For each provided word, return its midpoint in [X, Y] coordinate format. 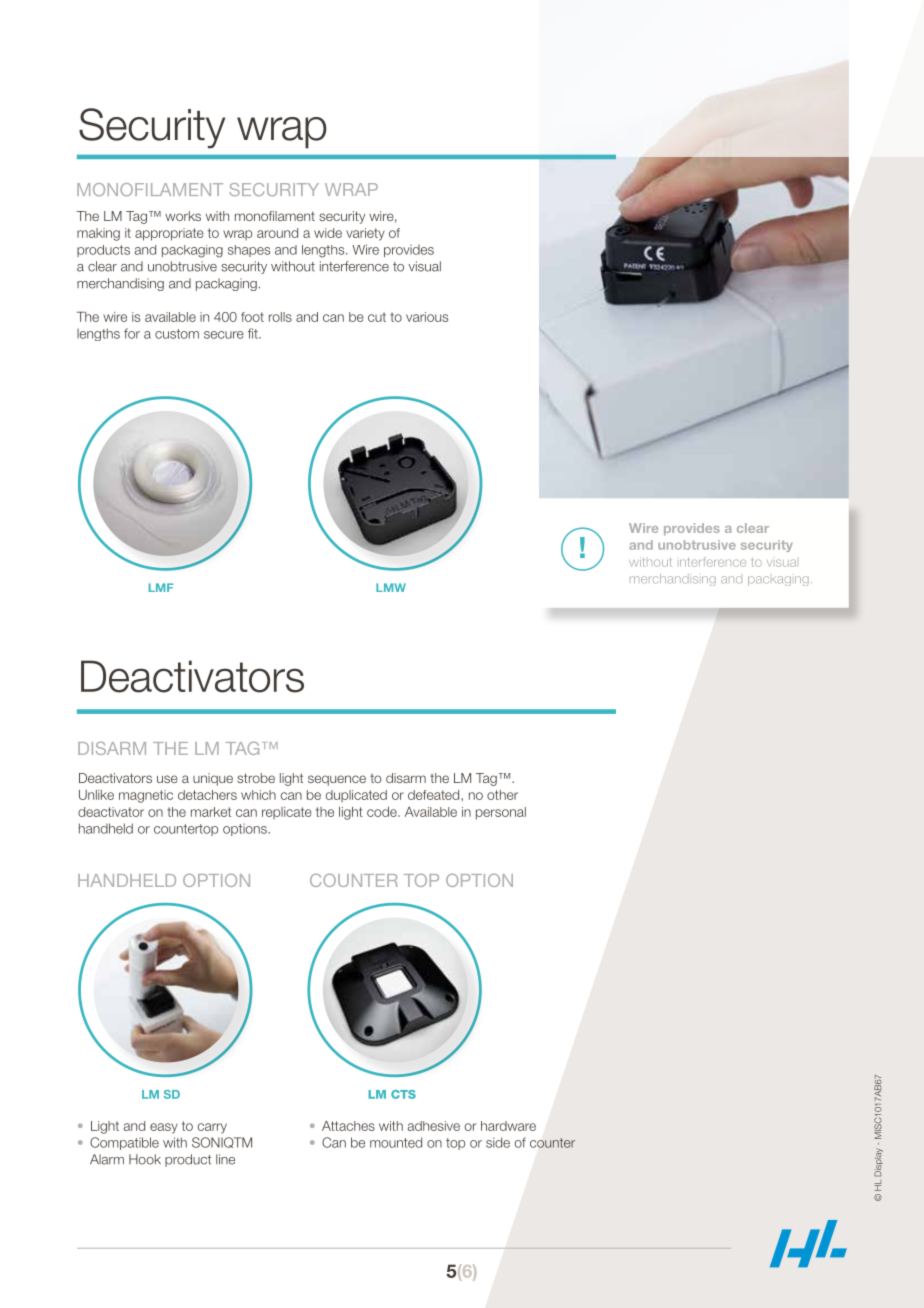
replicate [287, 813]
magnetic [146, 796]
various [427, 317]
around [277, 233]
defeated [435, 795]
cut [377, 317]
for [132, 333]
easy [164, 1128]
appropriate [169, 234]
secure [224, 335]
